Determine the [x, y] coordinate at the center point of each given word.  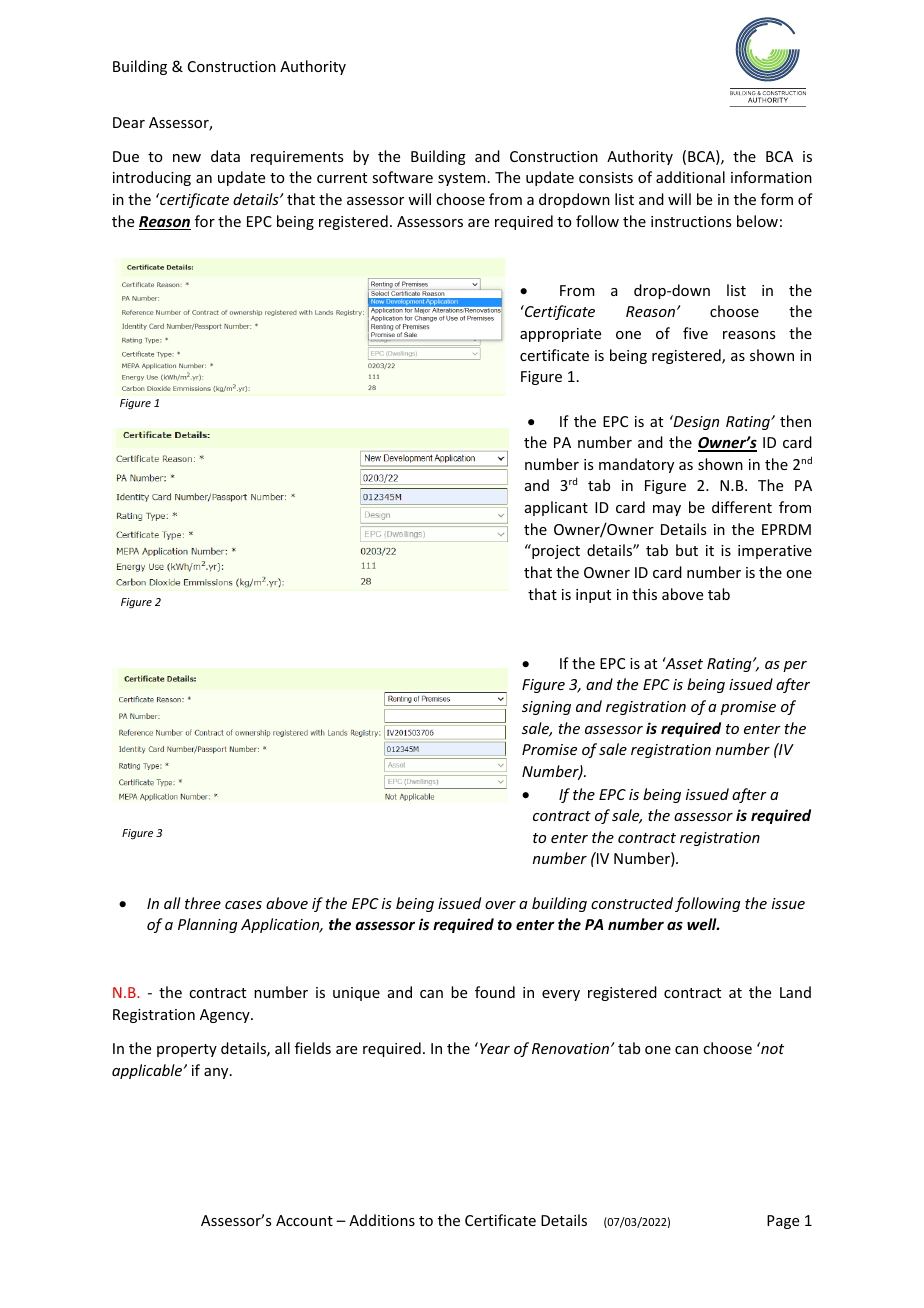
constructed [632, 903]
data [225, 156]
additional [690, 177]
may [667, 510]
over [500, 905]
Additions [382, 1220]
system [462, 179]
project [555, 551]
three [203, 903]
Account [304, 1220]
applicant [556, 508]
